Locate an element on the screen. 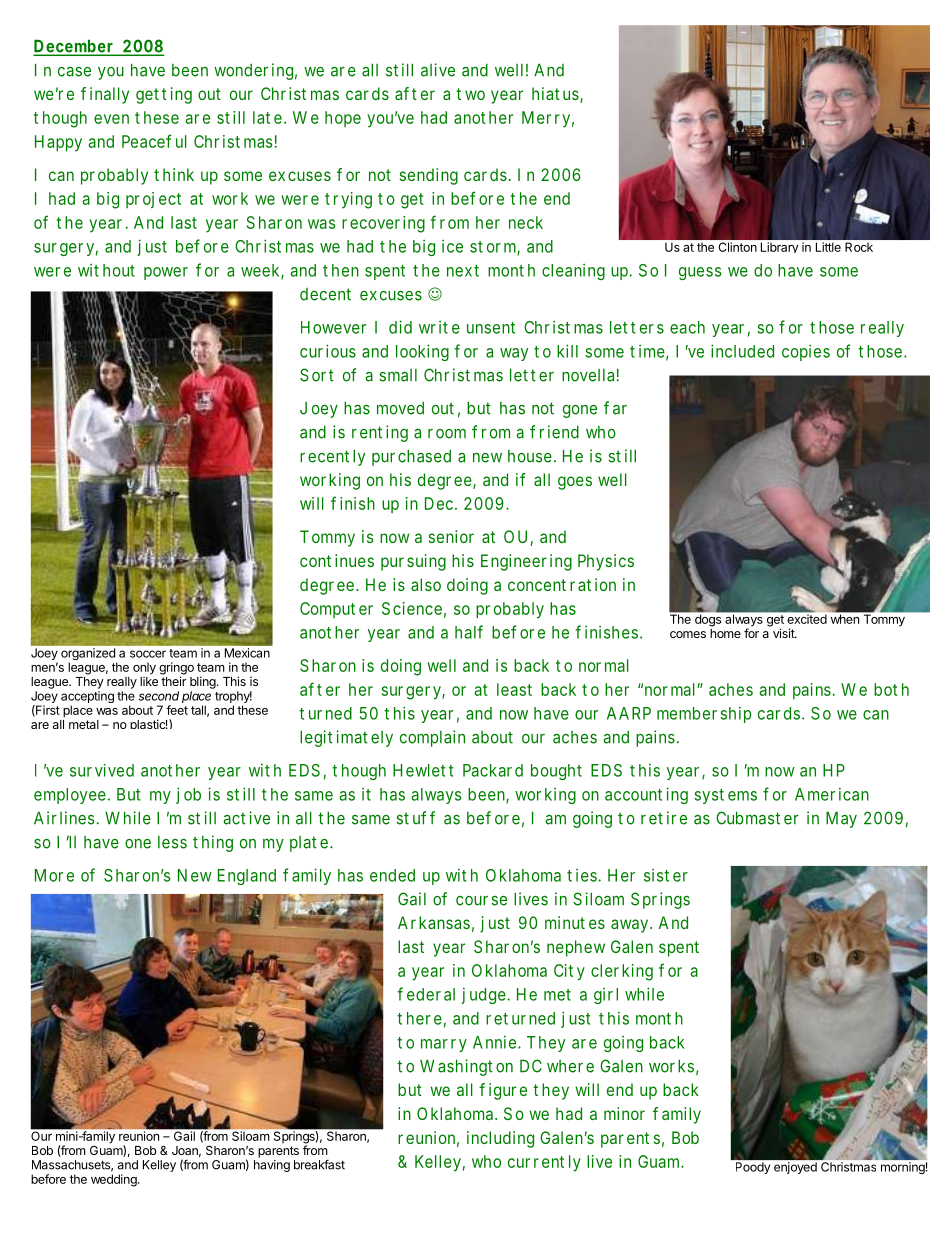 This screenshot has width=952, height=1233. half is located at coordinates (469, 632).
